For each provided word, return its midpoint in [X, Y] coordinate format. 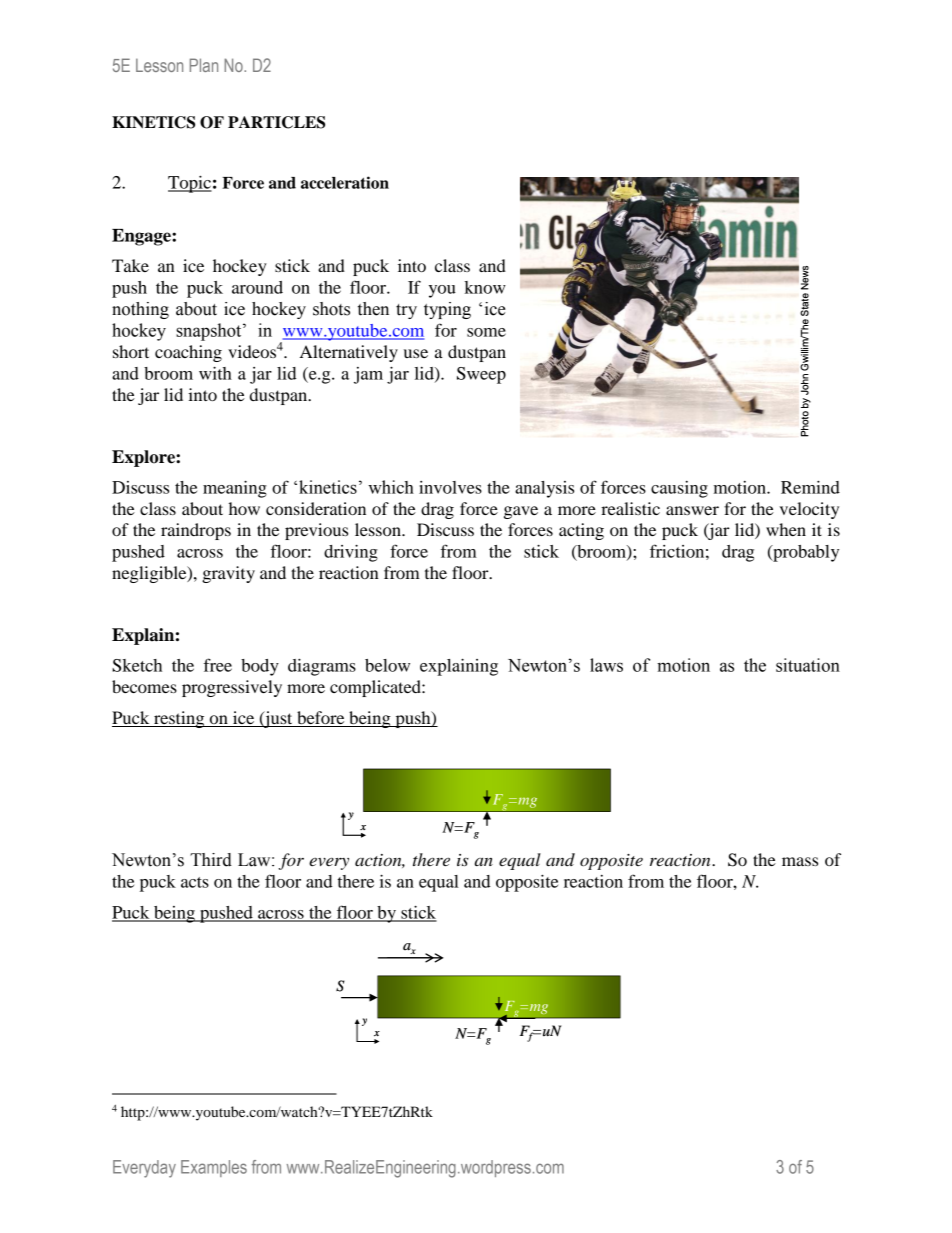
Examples [214, 1168]
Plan [204, 65]
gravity [228, 574]
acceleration [345, 182]
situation [808, 665]
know [485, 287]
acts [195, 882]
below [387, 665]
